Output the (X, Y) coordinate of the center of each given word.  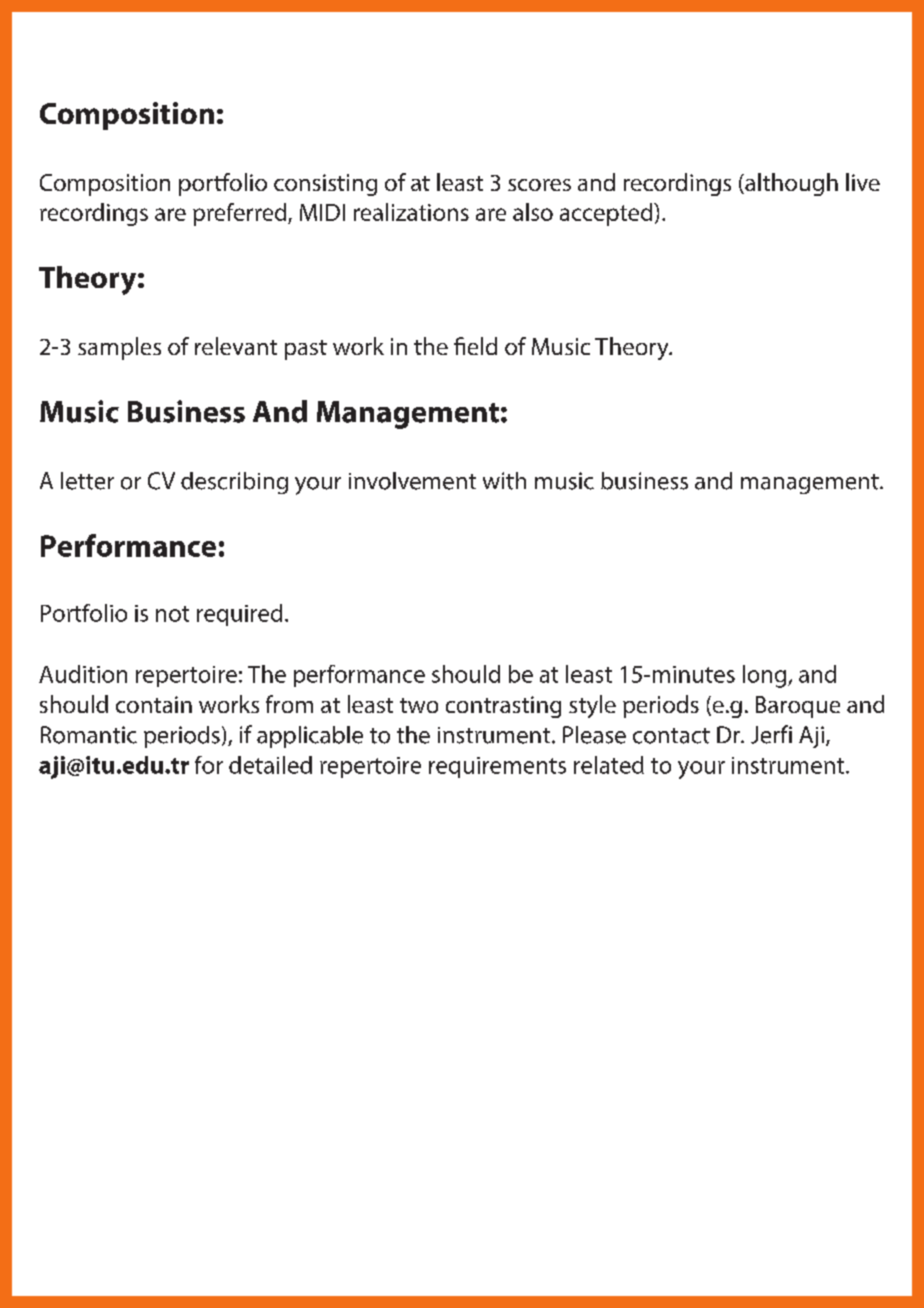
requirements (497, 767)
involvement (412, 481)
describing (234, 483)
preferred (241, 214)
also (533, 212)
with (504, 481)
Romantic (89, 735)
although (790, 184)
